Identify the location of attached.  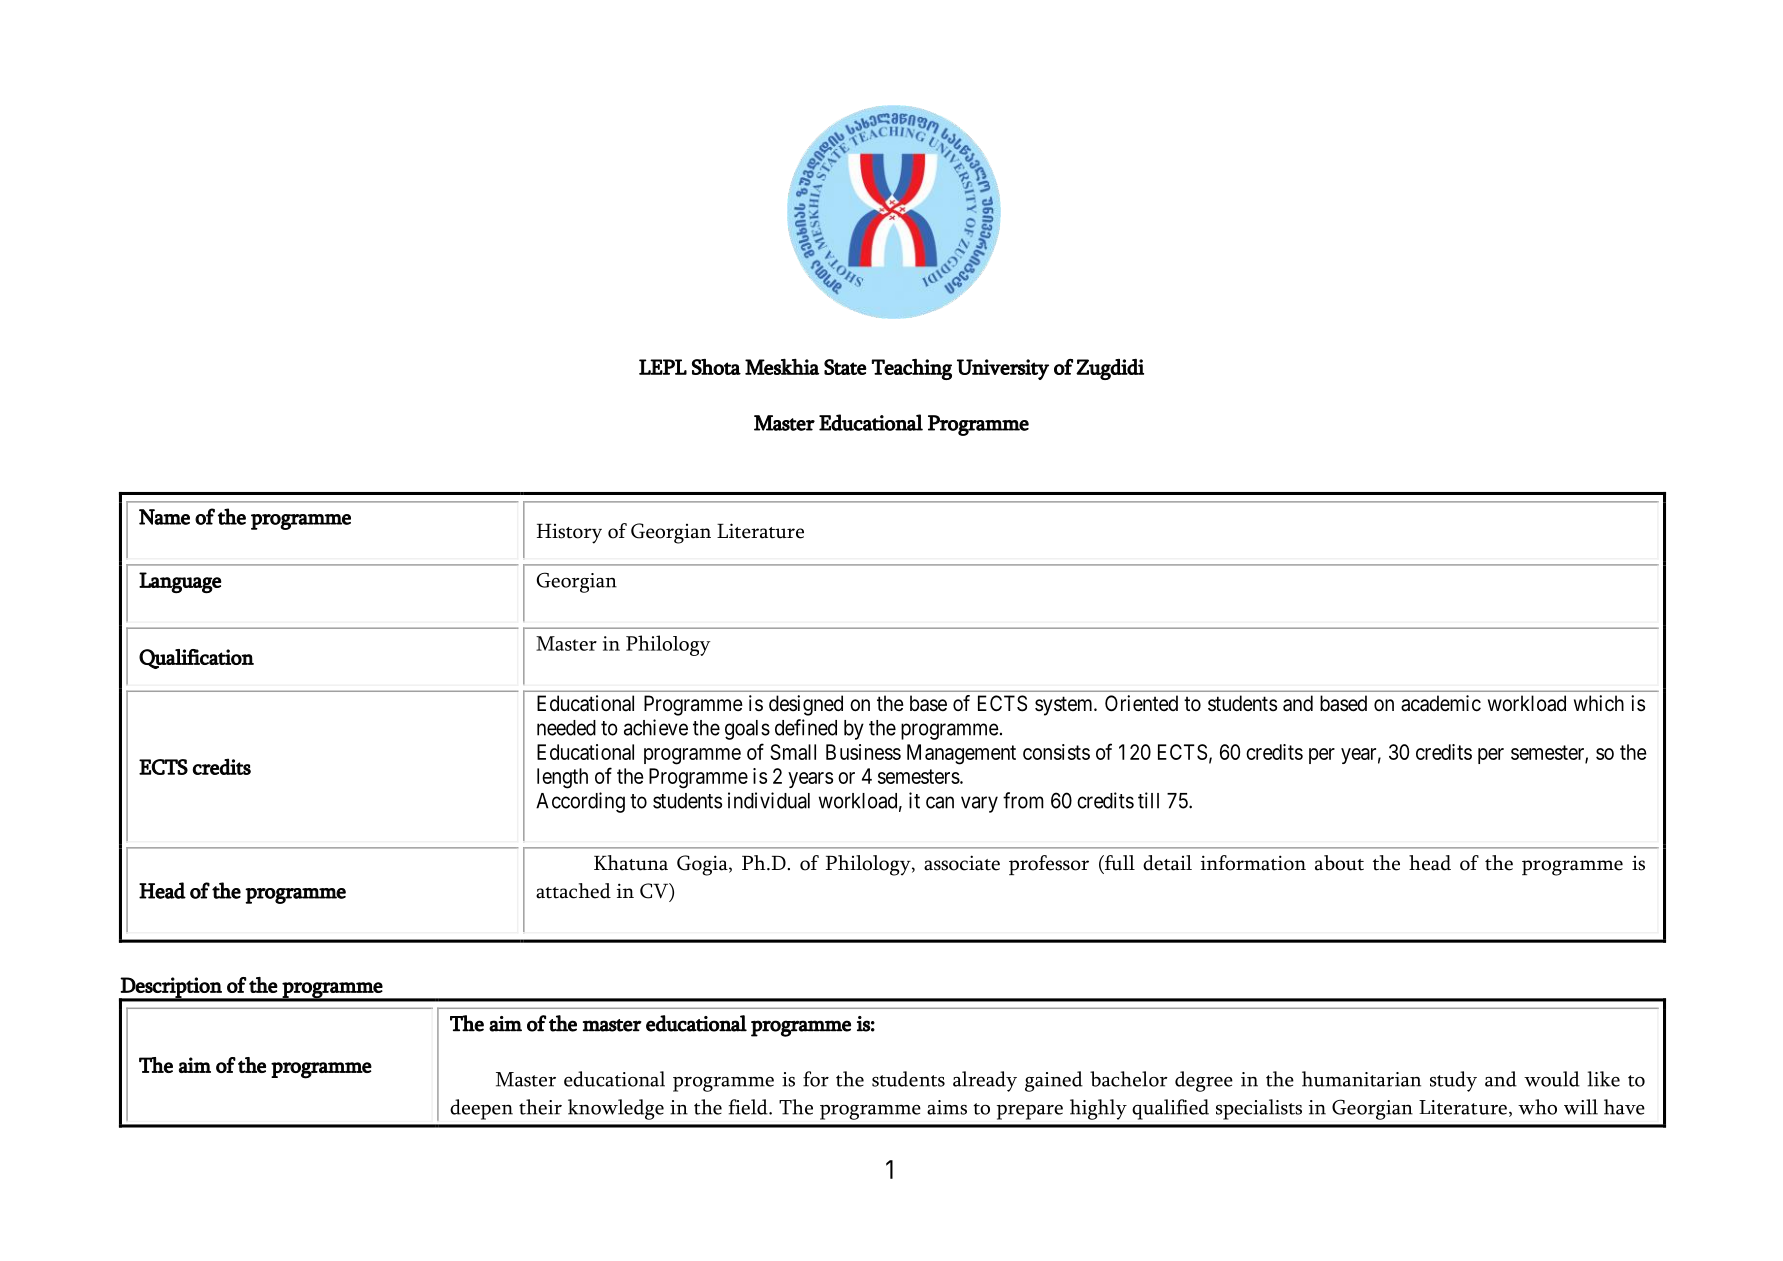
(573, 891).
